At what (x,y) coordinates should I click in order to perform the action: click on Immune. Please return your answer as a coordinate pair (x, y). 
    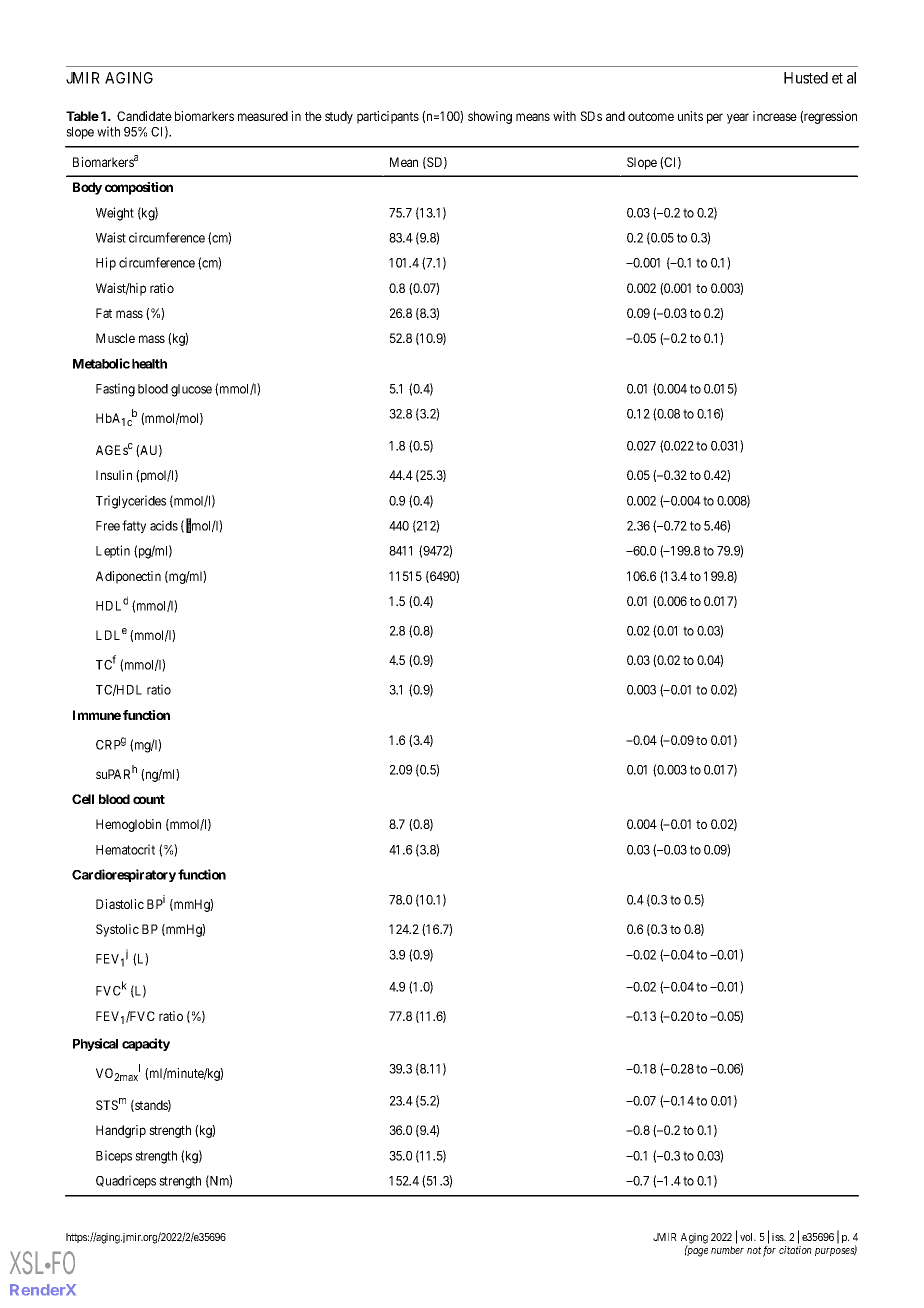
    Looking at the image, I should click on (97, 715).
